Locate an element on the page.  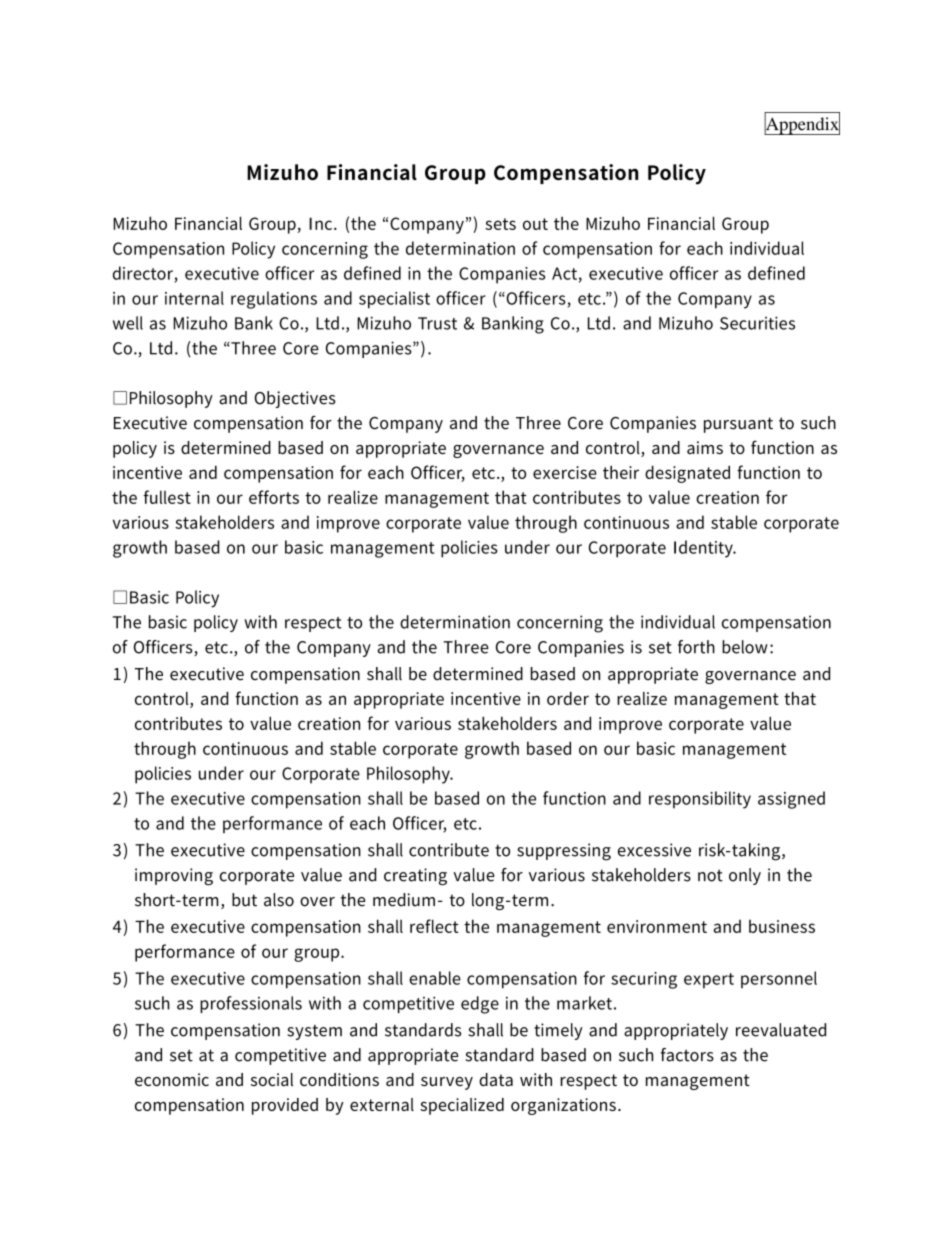
survey is located at coordinates (447, 1083).
